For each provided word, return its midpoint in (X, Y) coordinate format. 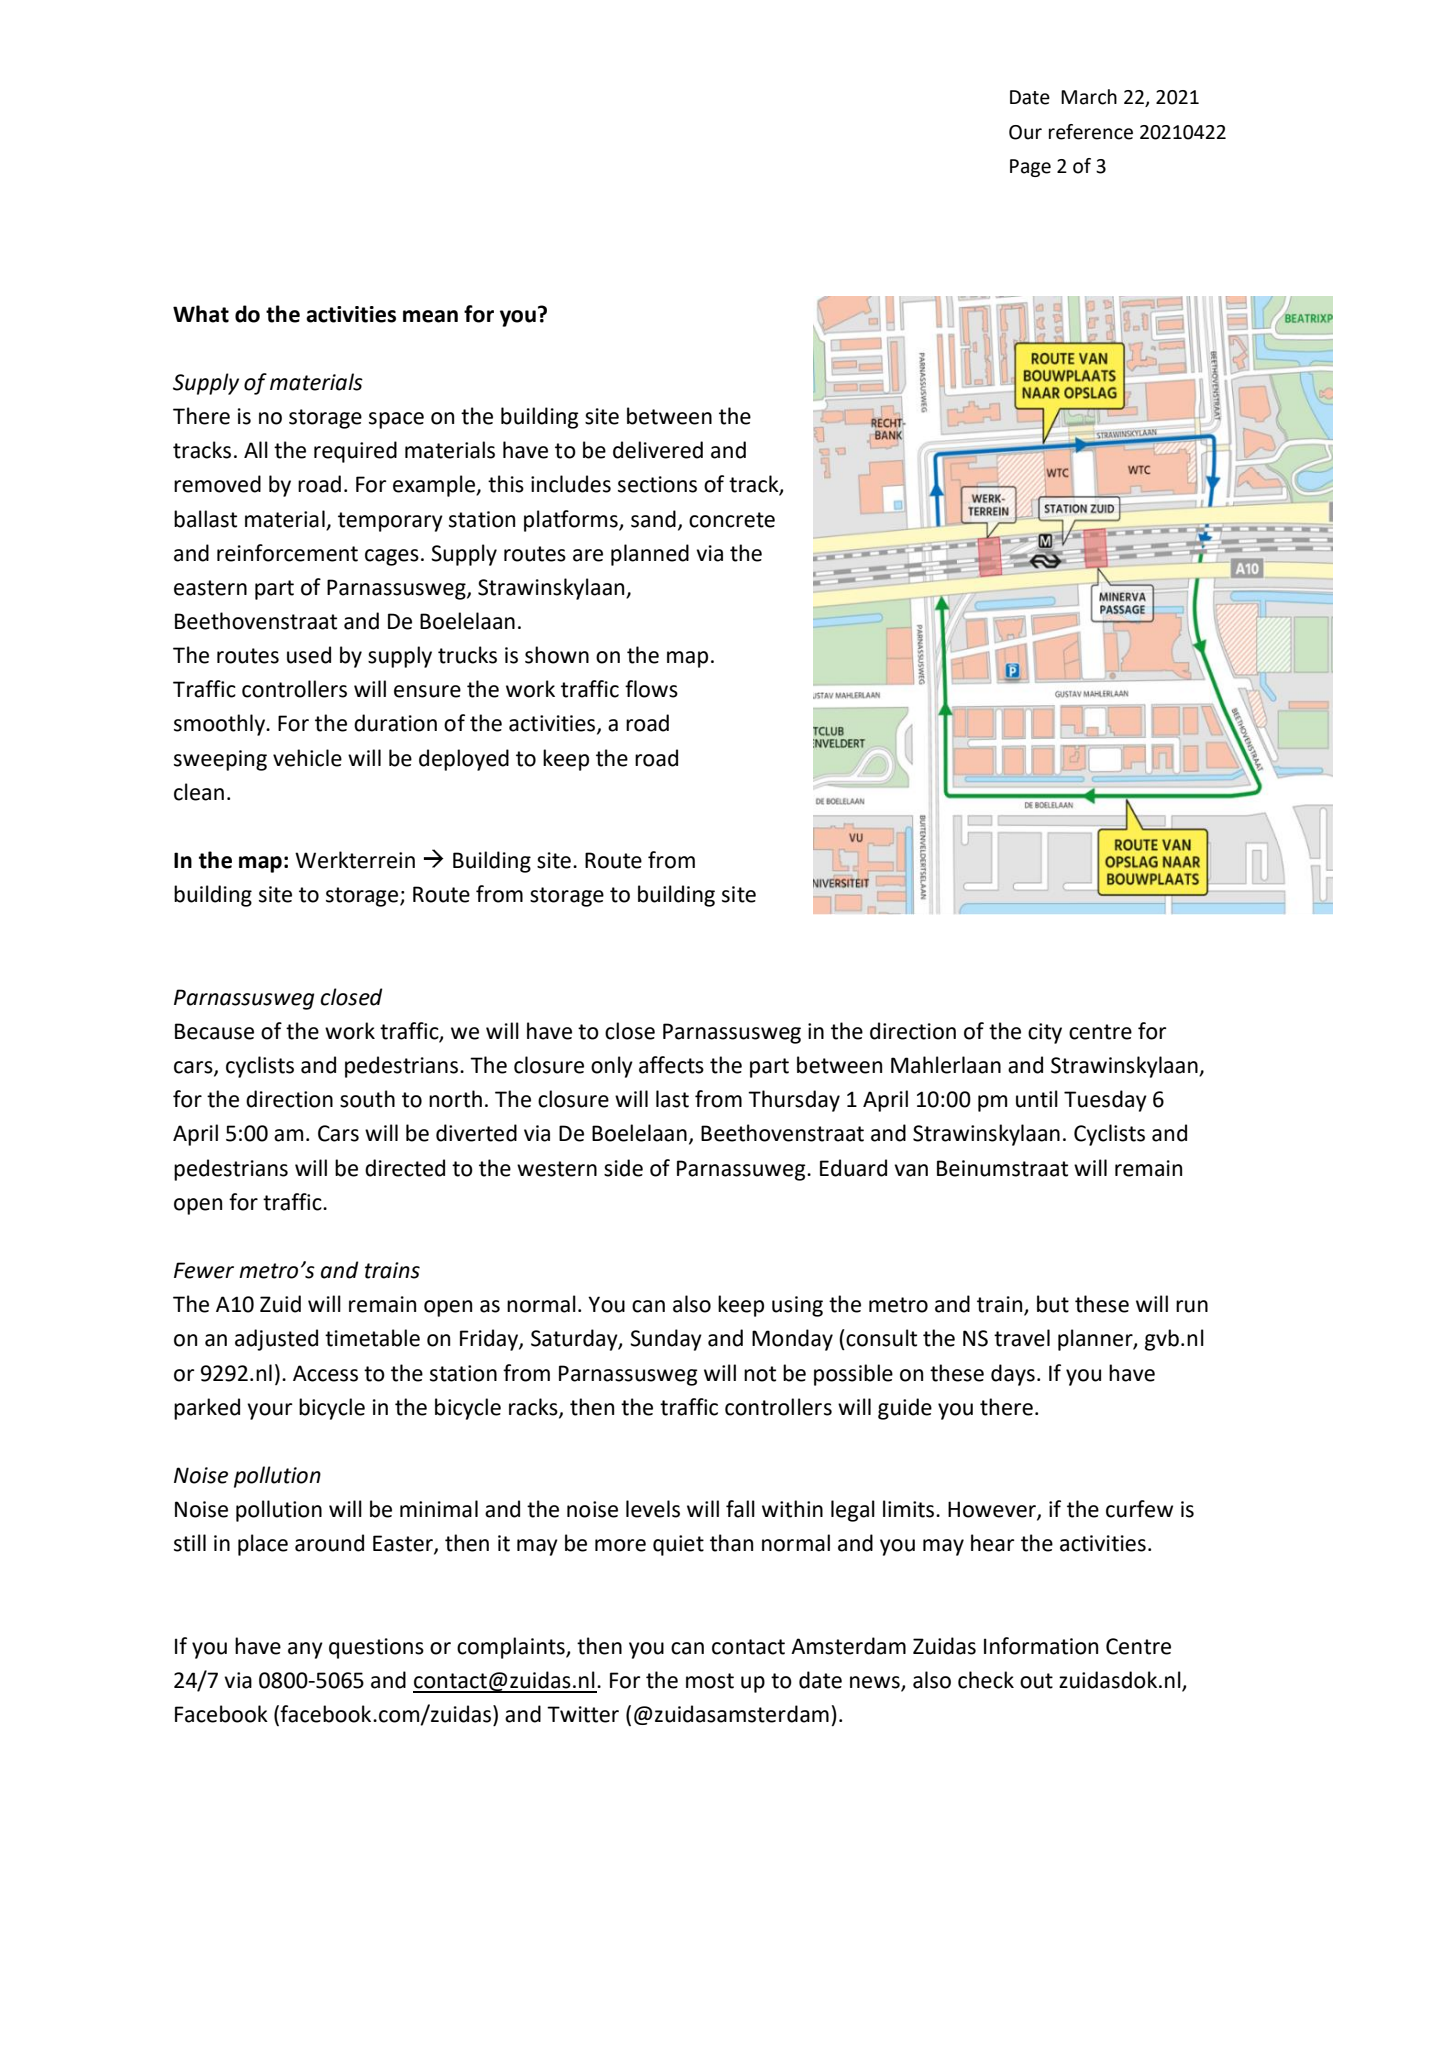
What (201, 314)
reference (1091, 132)
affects (671, 1065)
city (1045, 1033)
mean (430, 316)
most (710, 1681)
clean (199, 792)
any (305, 1650)
